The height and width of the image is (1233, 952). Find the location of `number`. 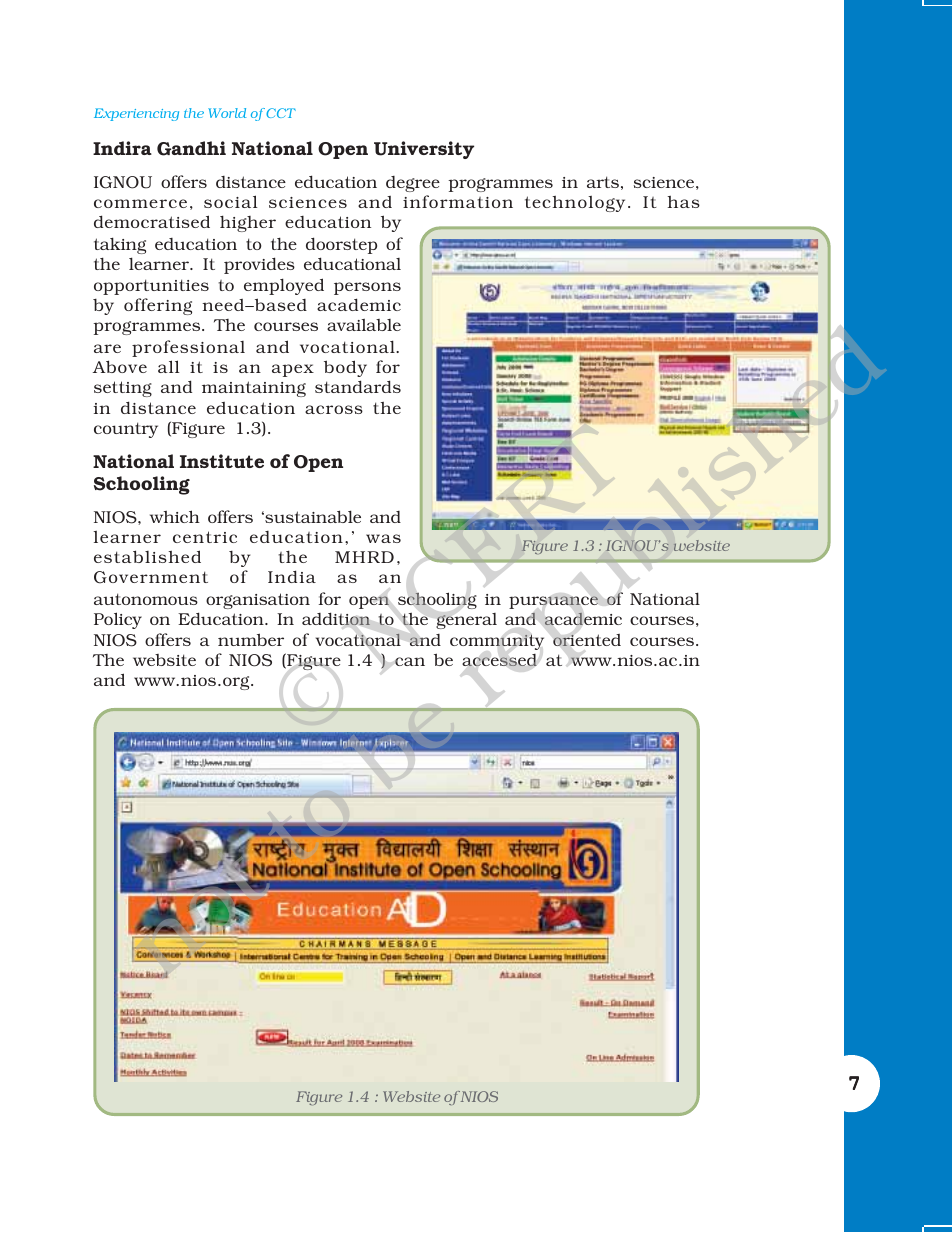

number is located at coordinates (251, 639).
